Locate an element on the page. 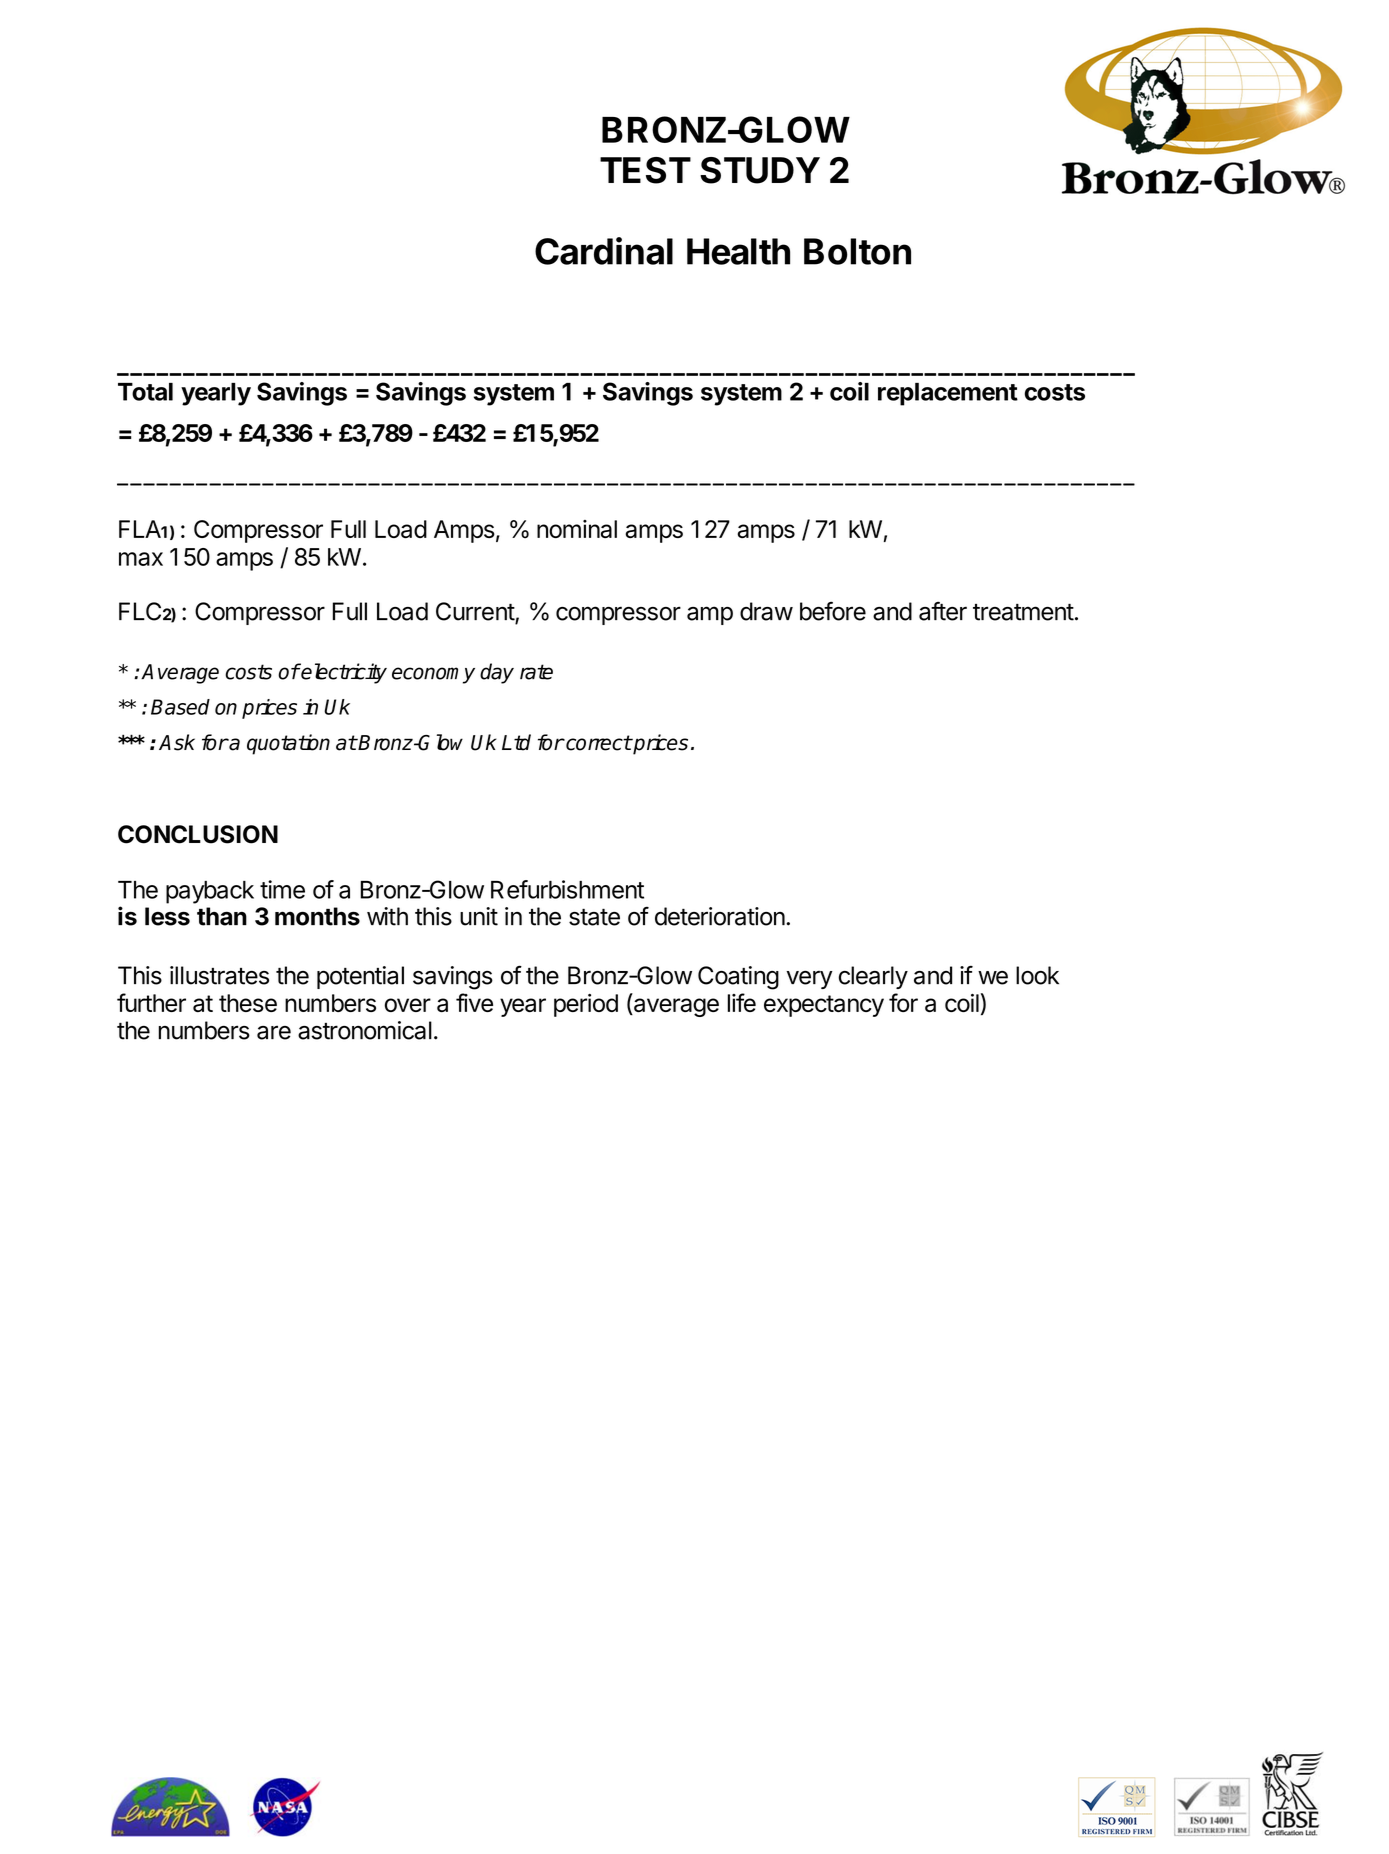 This image has height=1854, width=1389. Cardinal is located at coordinates (604, 251).
